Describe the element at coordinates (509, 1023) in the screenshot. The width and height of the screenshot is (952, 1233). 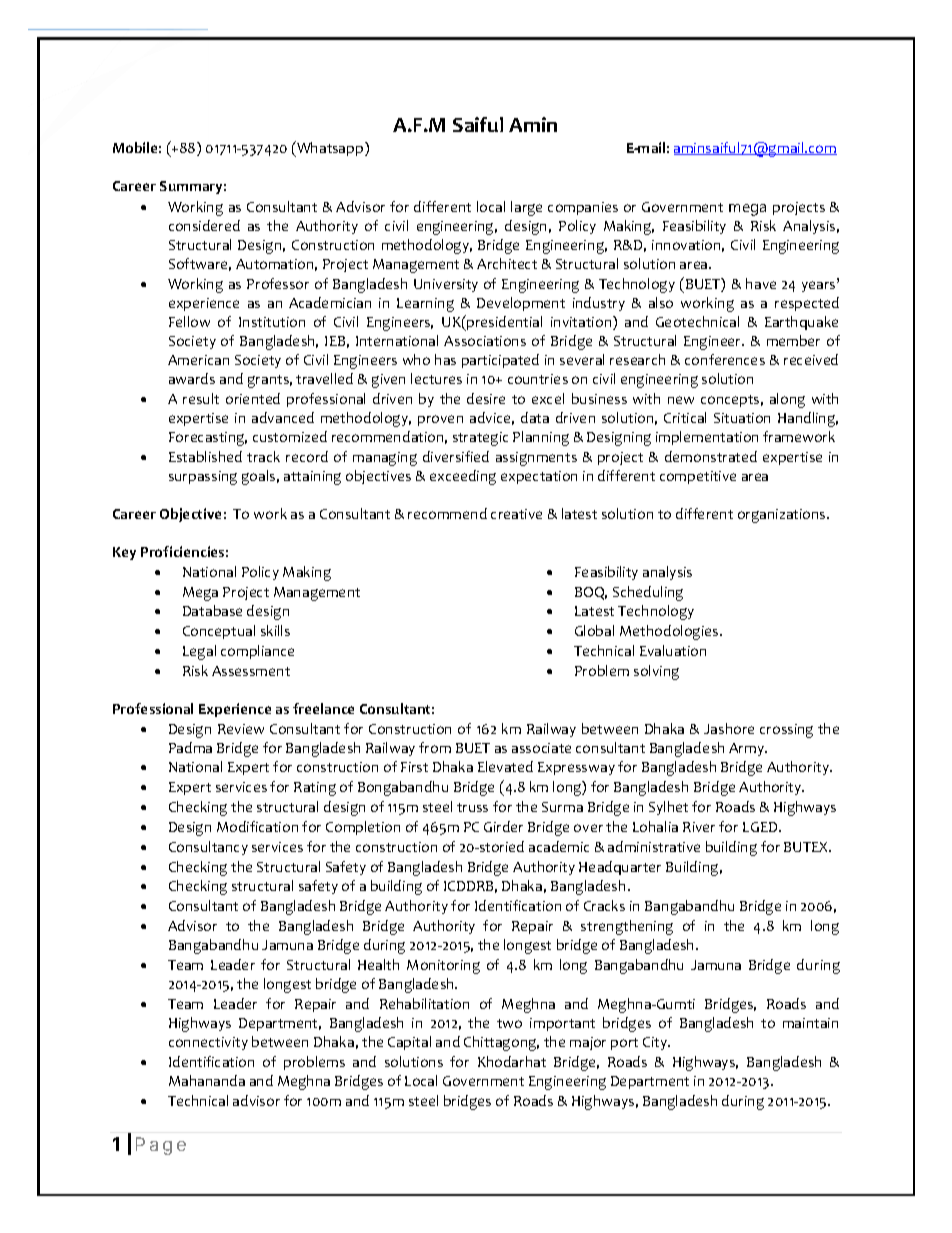
I see `two` at that location.
